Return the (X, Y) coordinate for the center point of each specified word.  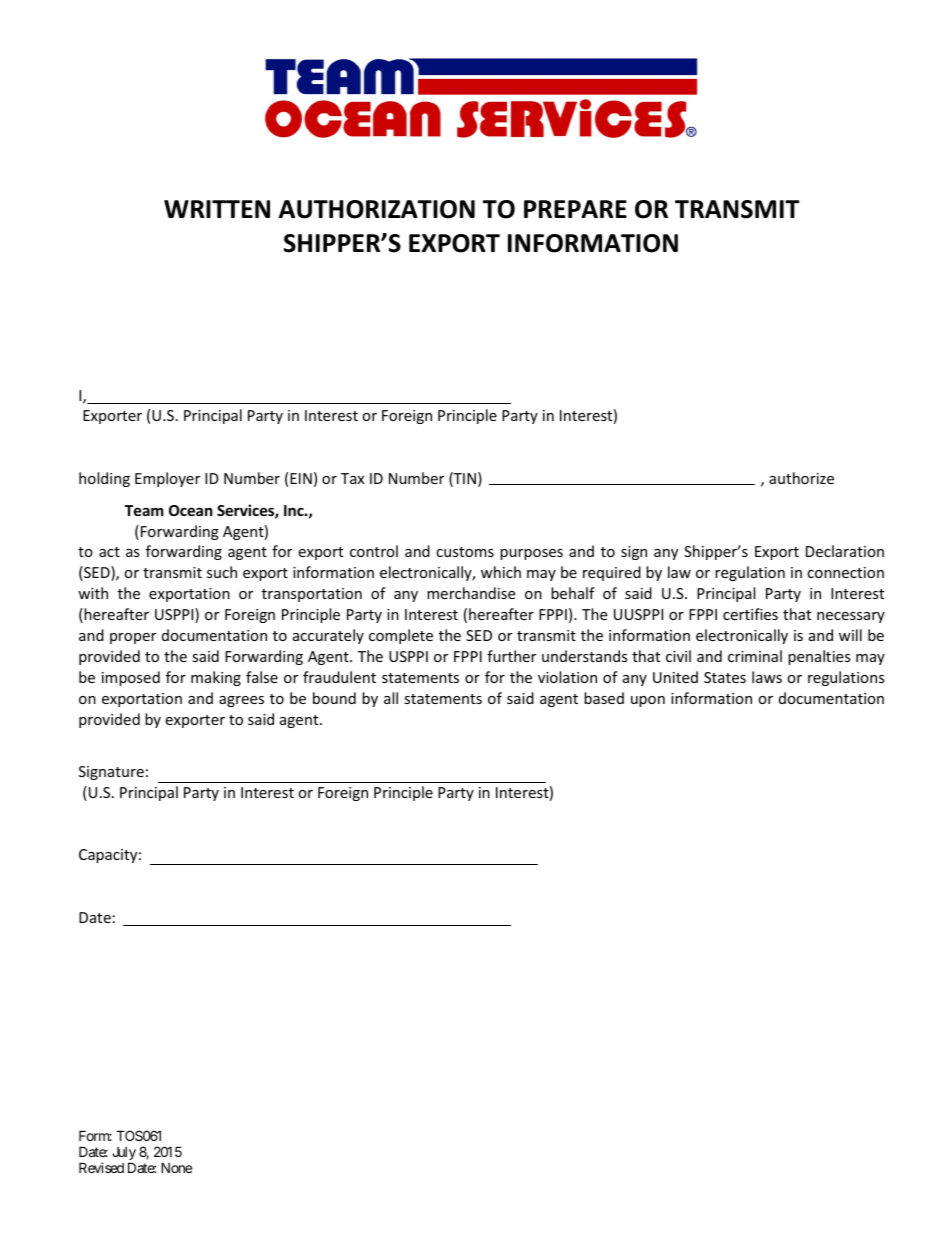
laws (767, 677)
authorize (801, 478)
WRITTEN (217, 209)
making (216, 678)
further (511, 656)
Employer (167, 479)
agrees (241, 701)
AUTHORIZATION (377, 209)
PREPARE (575, 209)
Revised (101, 1167)
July (124, 1155)
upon (648, 701)
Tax (352, 478)
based (604, 698)
